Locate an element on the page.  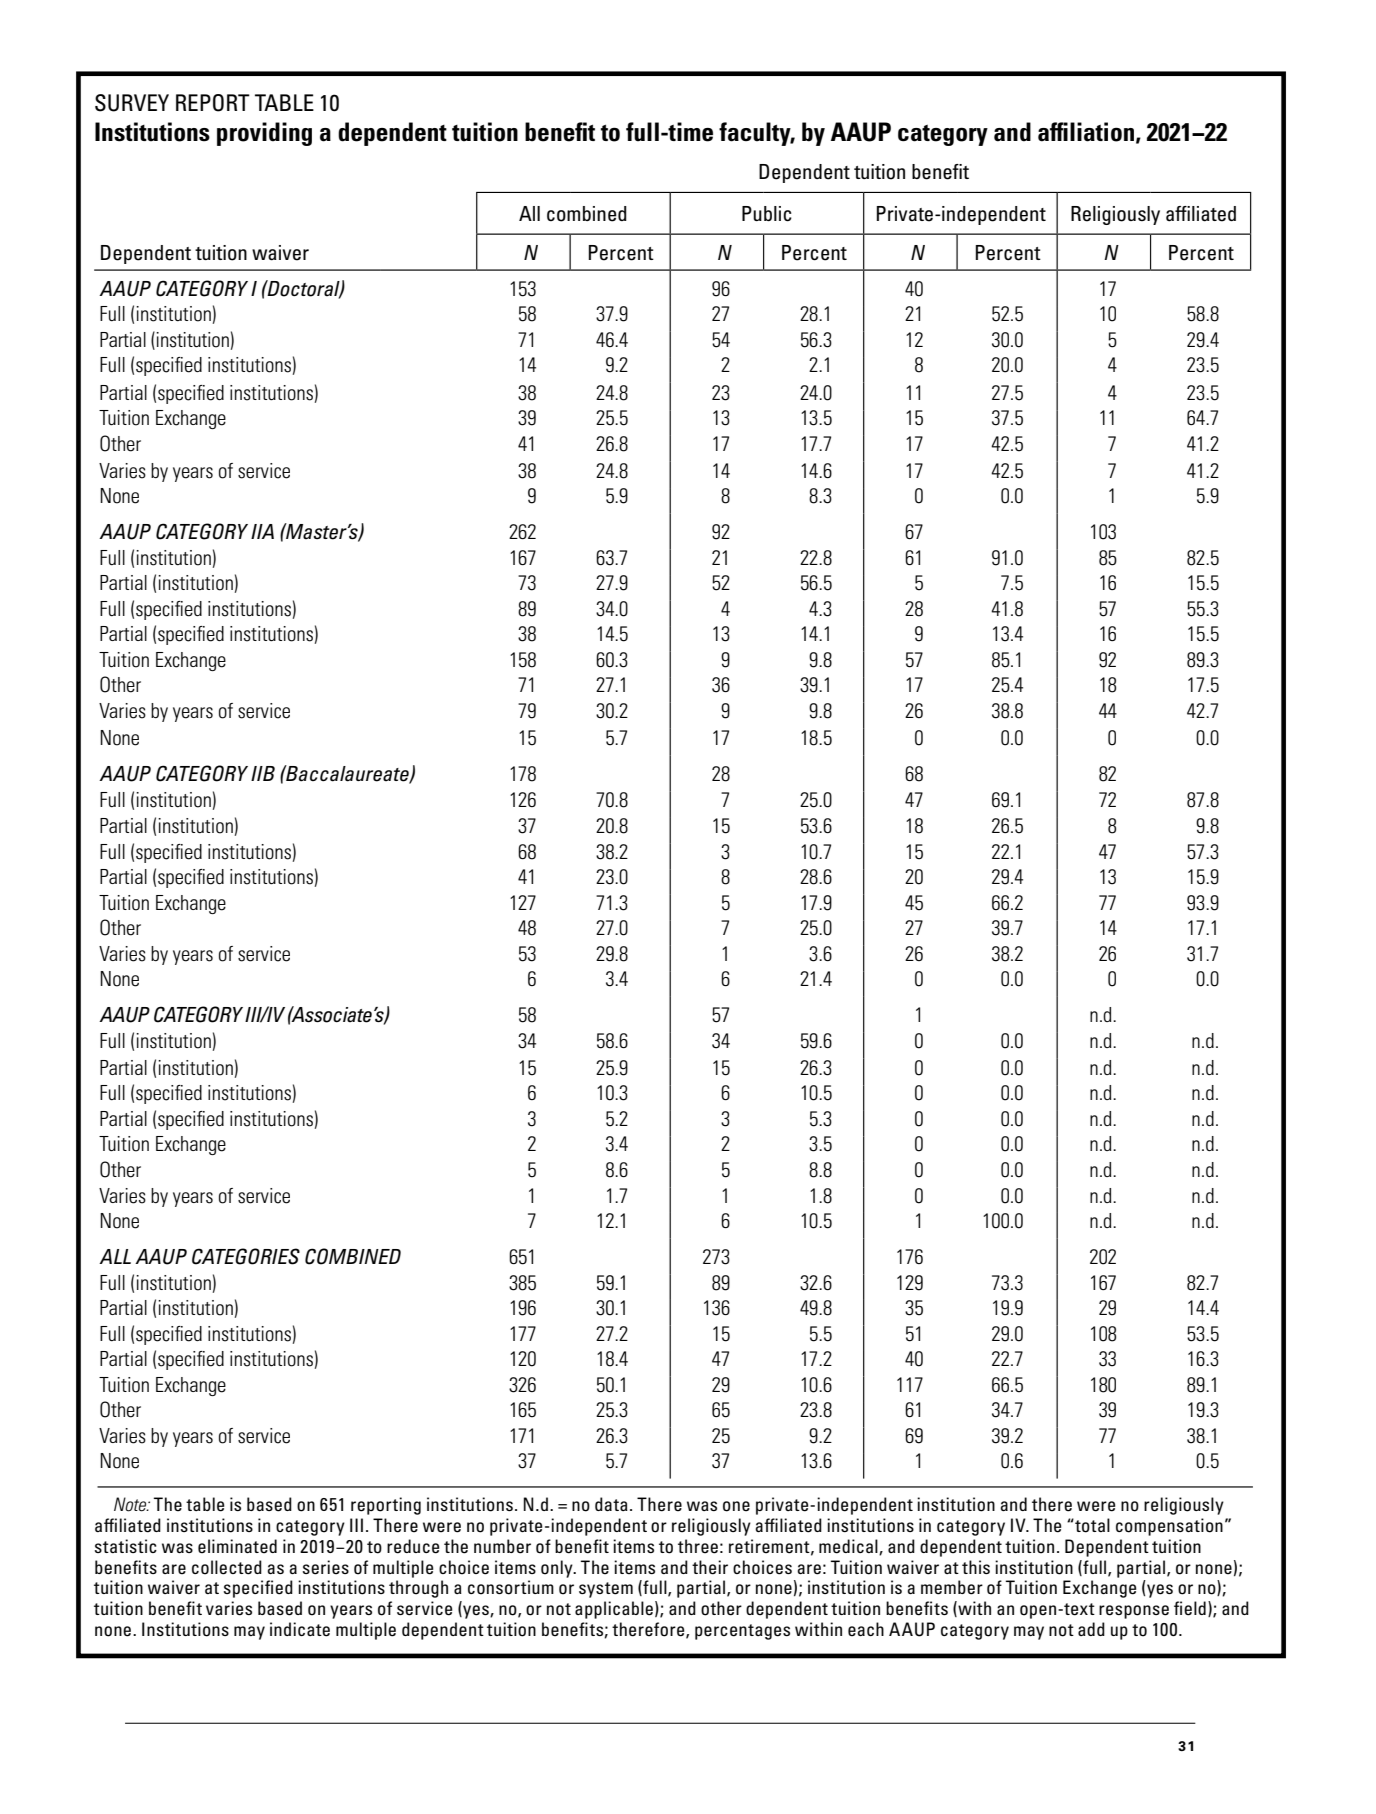
collected is located at coordinates (227, 1567).
